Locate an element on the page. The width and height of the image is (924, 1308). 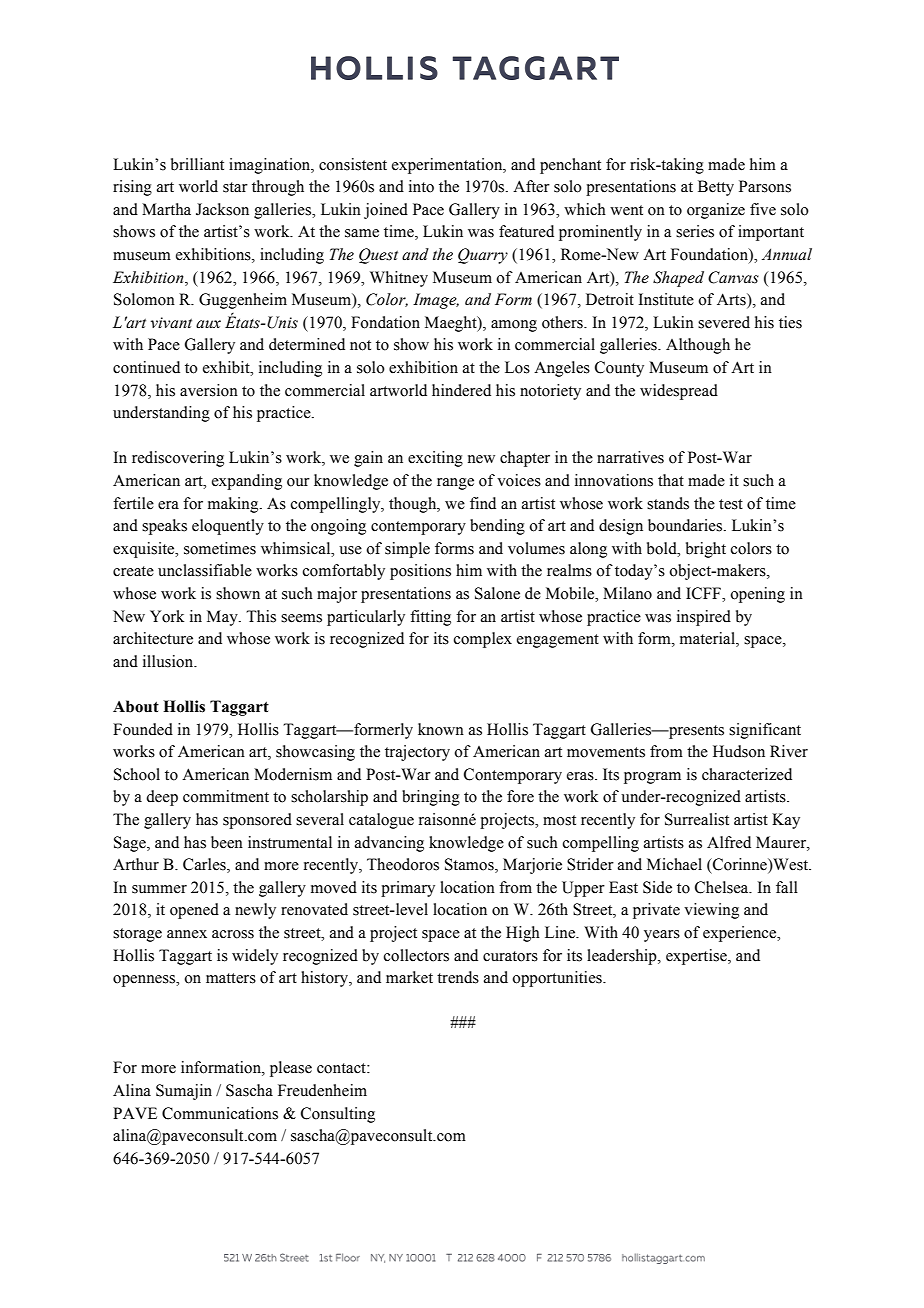
Jackson is located at coordinates (222, 209).
